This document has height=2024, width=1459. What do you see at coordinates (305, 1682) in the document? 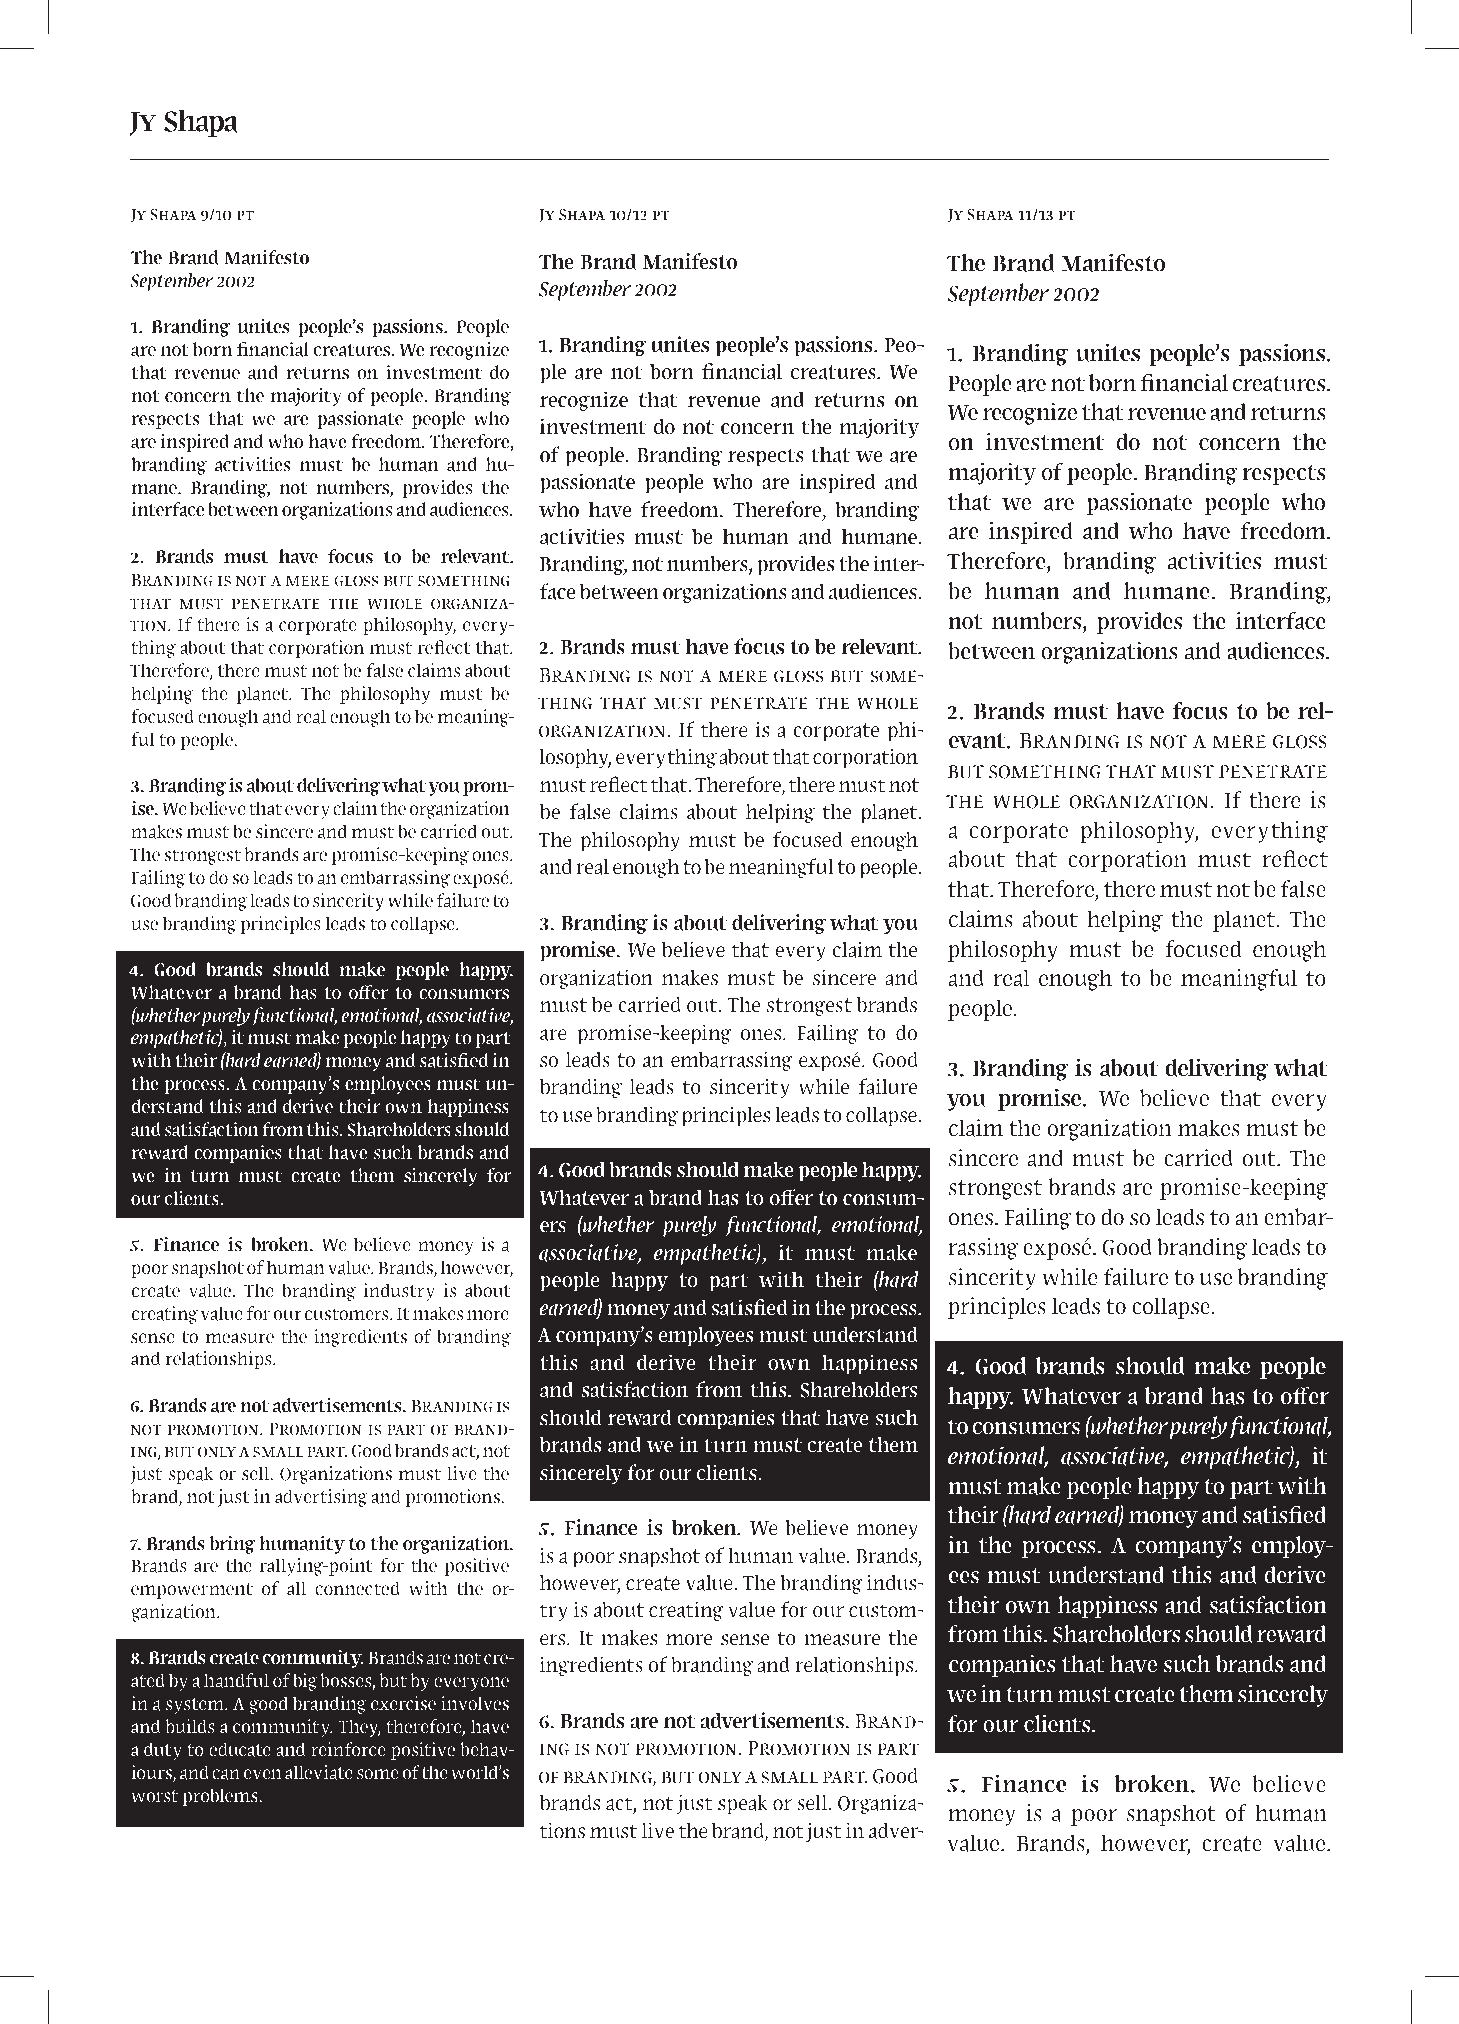
I see `big` at bounding box center [305, 1682].
